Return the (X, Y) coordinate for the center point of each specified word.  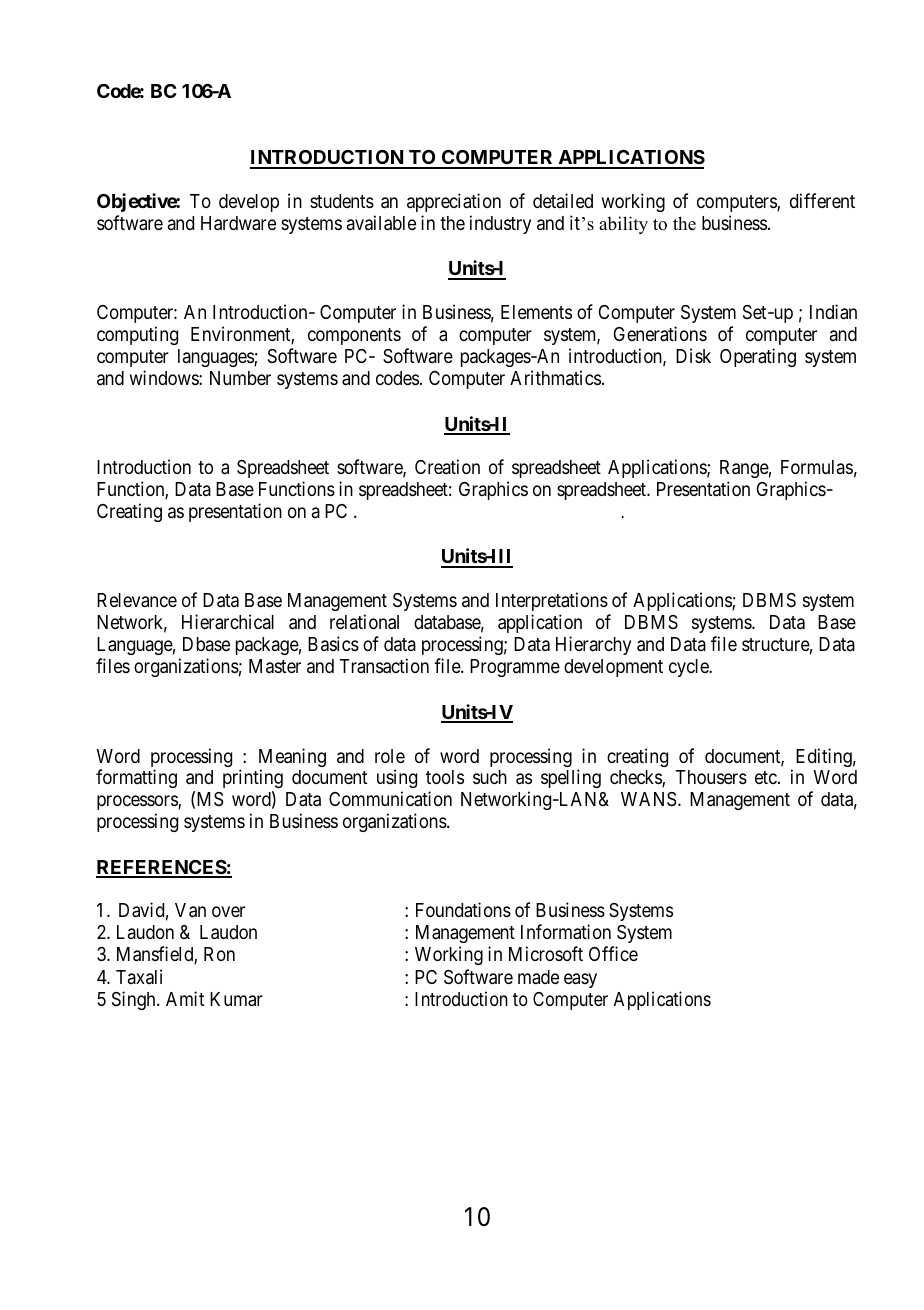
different (822, 200)
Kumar (236, 999)
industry (500, 224)
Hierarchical (228, 621)
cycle (690, 668)
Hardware (238, 223)
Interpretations (552, 601)
